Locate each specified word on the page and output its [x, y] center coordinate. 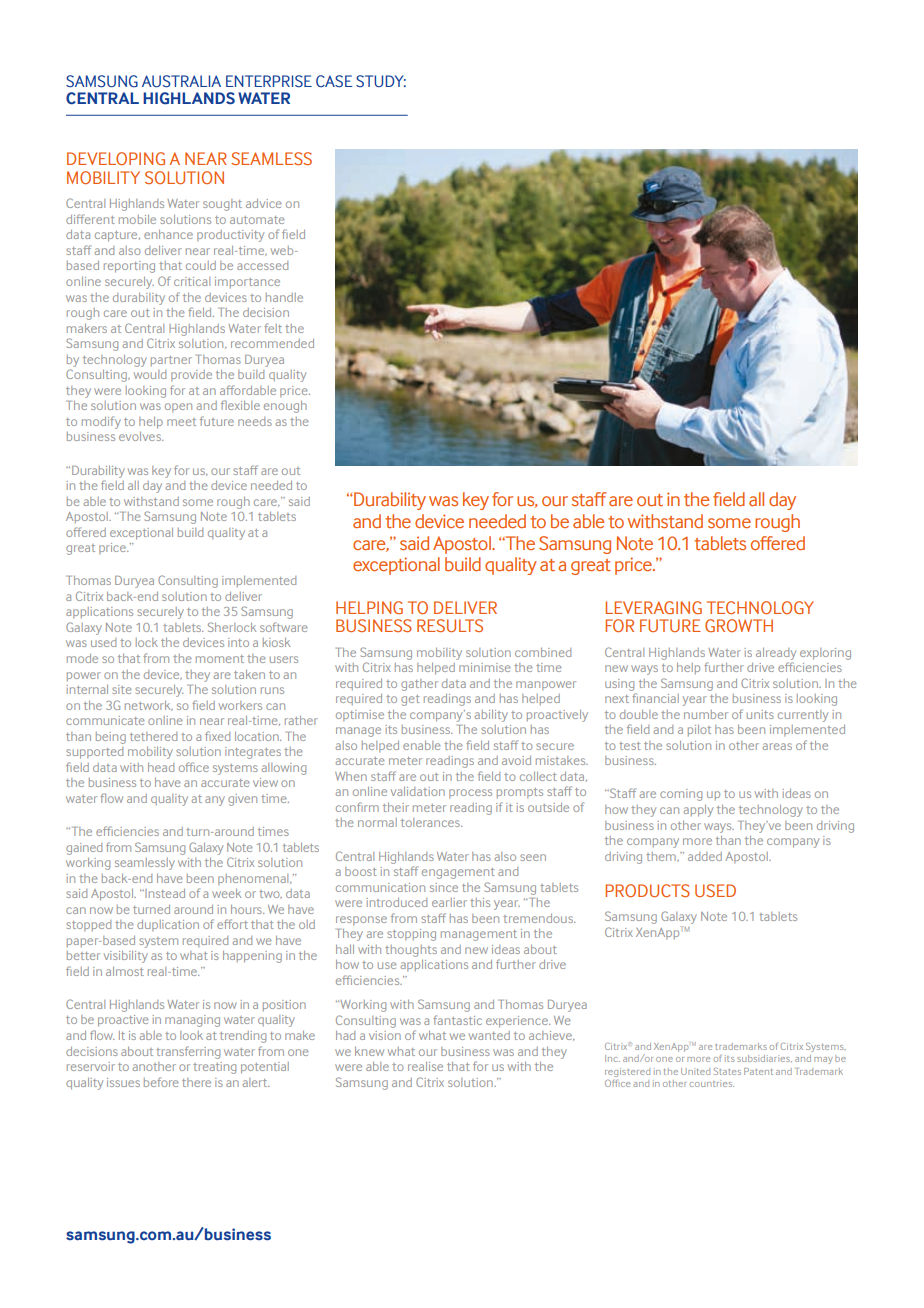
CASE [334, 81]
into [238, 642]
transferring [188, 1052]
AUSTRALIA [181, 81]
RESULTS [450, 625]
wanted [489, 1035]
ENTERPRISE [269, 81]
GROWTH [739, 625]
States [727, 1071]
